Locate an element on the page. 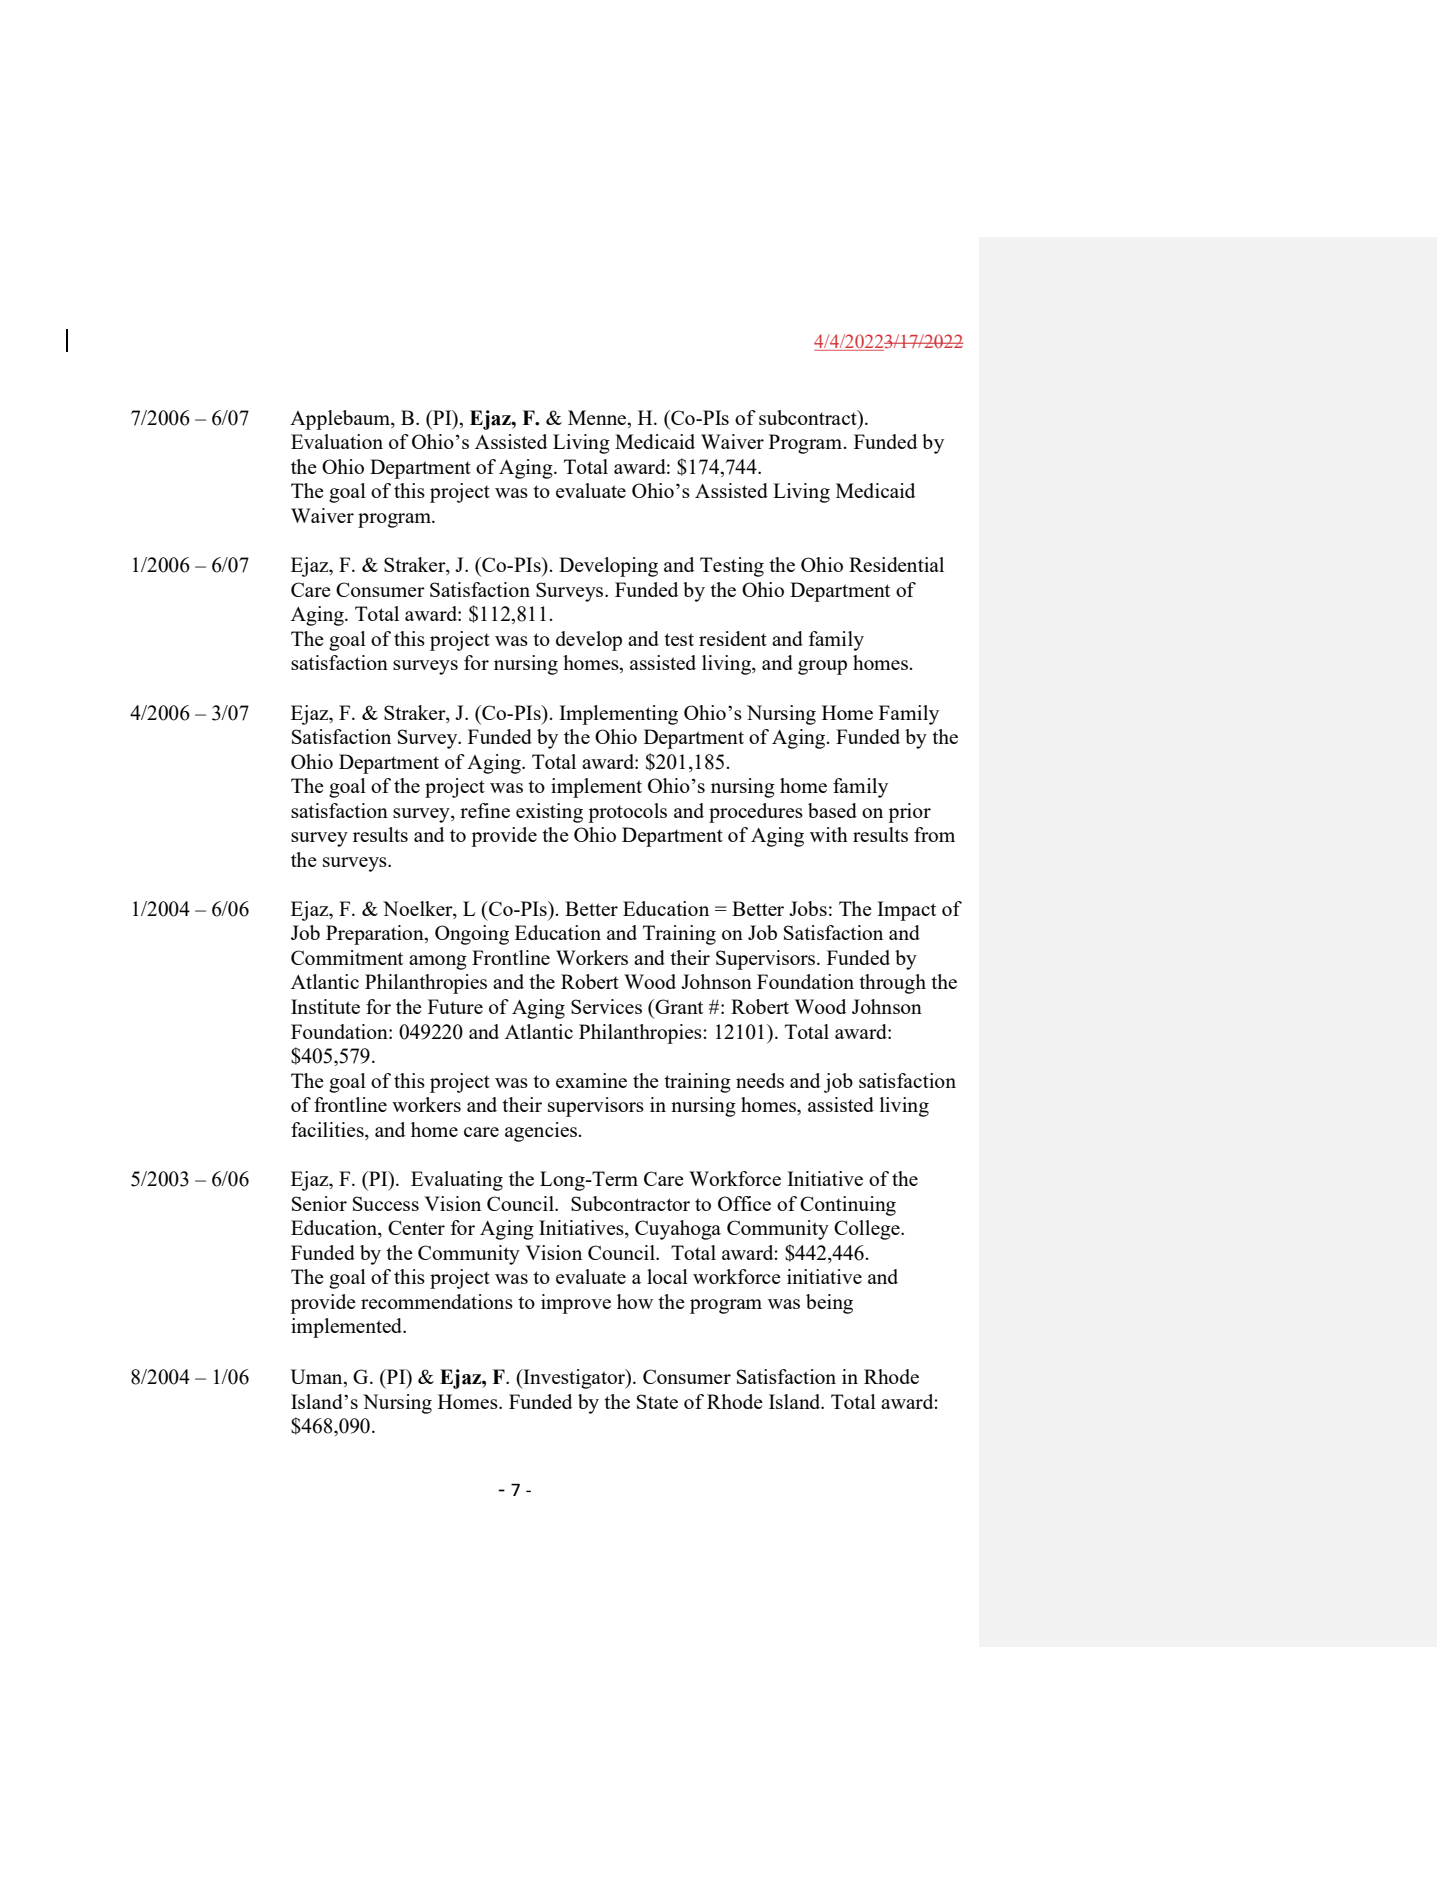  group is located at coordinates (822, 667).
